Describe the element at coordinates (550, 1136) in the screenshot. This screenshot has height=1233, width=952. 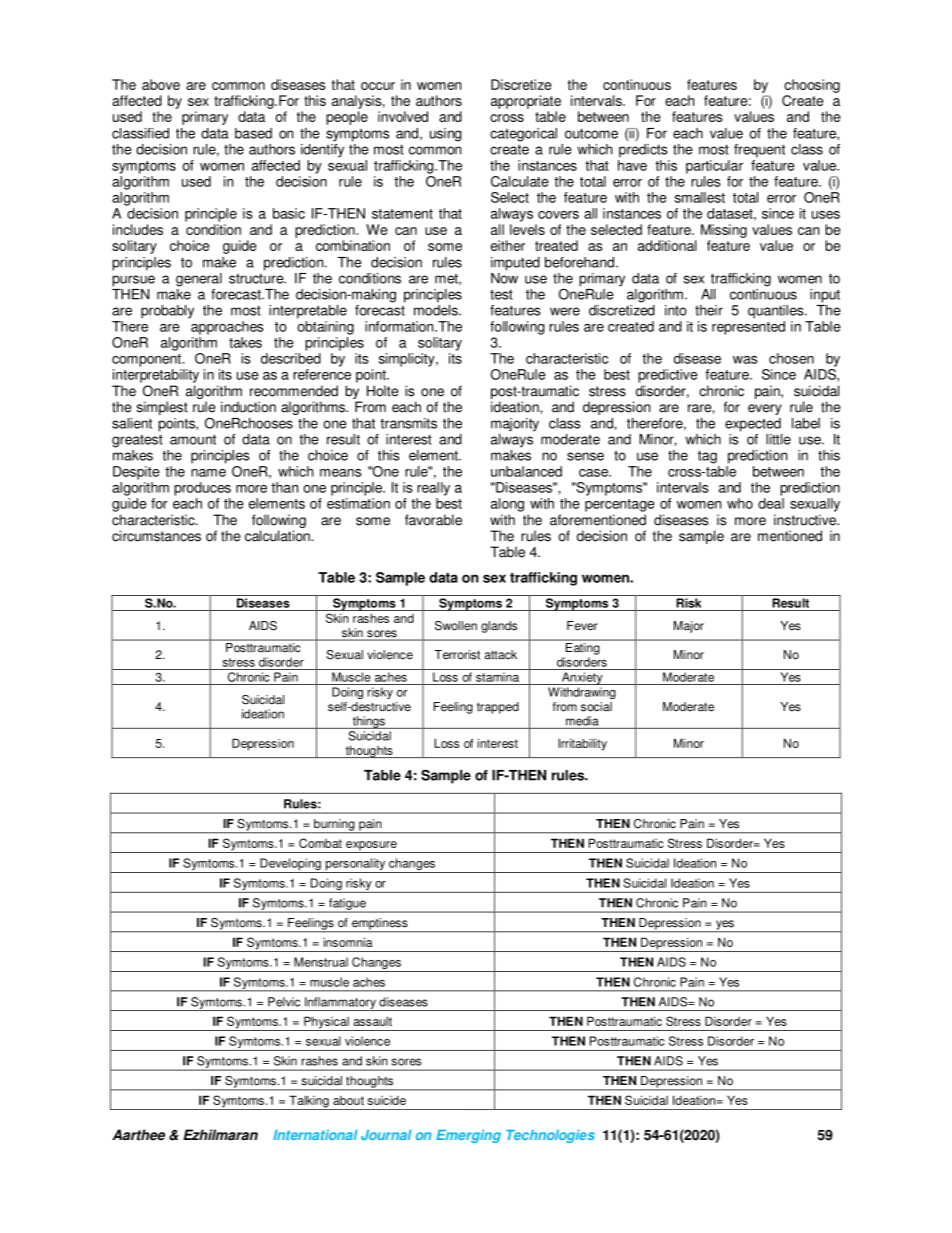
I see `Technologies` at that location.
